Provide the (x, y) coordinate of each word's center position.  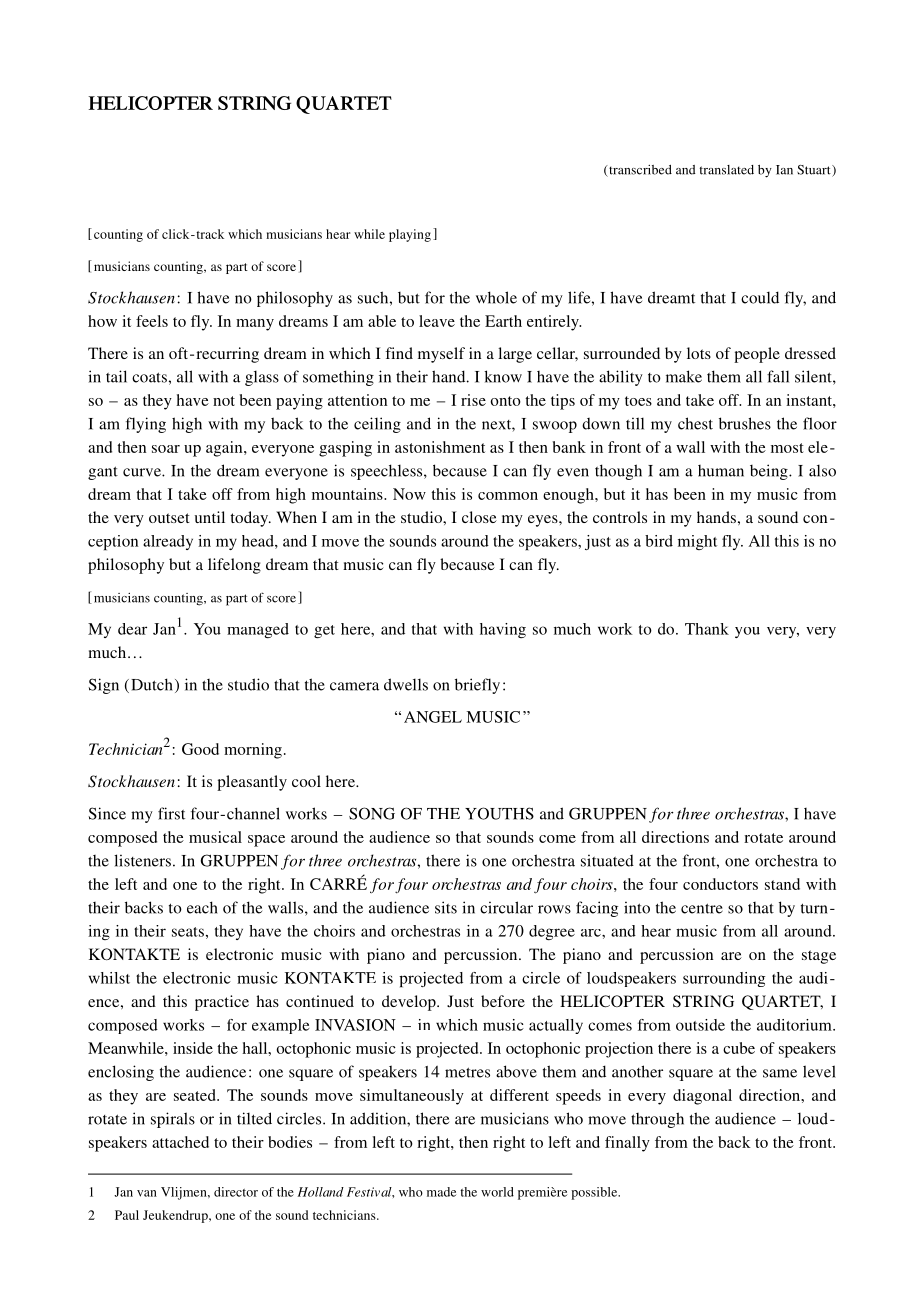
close (479, 517)
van (147, 1193)
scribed (651, 170)
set (180, 518)
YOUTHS (499, 813)
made (441, 1192)
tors (745, 885)
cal (232, 837)
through (657, 1120)
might (697, 542)
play (401, 235)
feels (152, 321)
